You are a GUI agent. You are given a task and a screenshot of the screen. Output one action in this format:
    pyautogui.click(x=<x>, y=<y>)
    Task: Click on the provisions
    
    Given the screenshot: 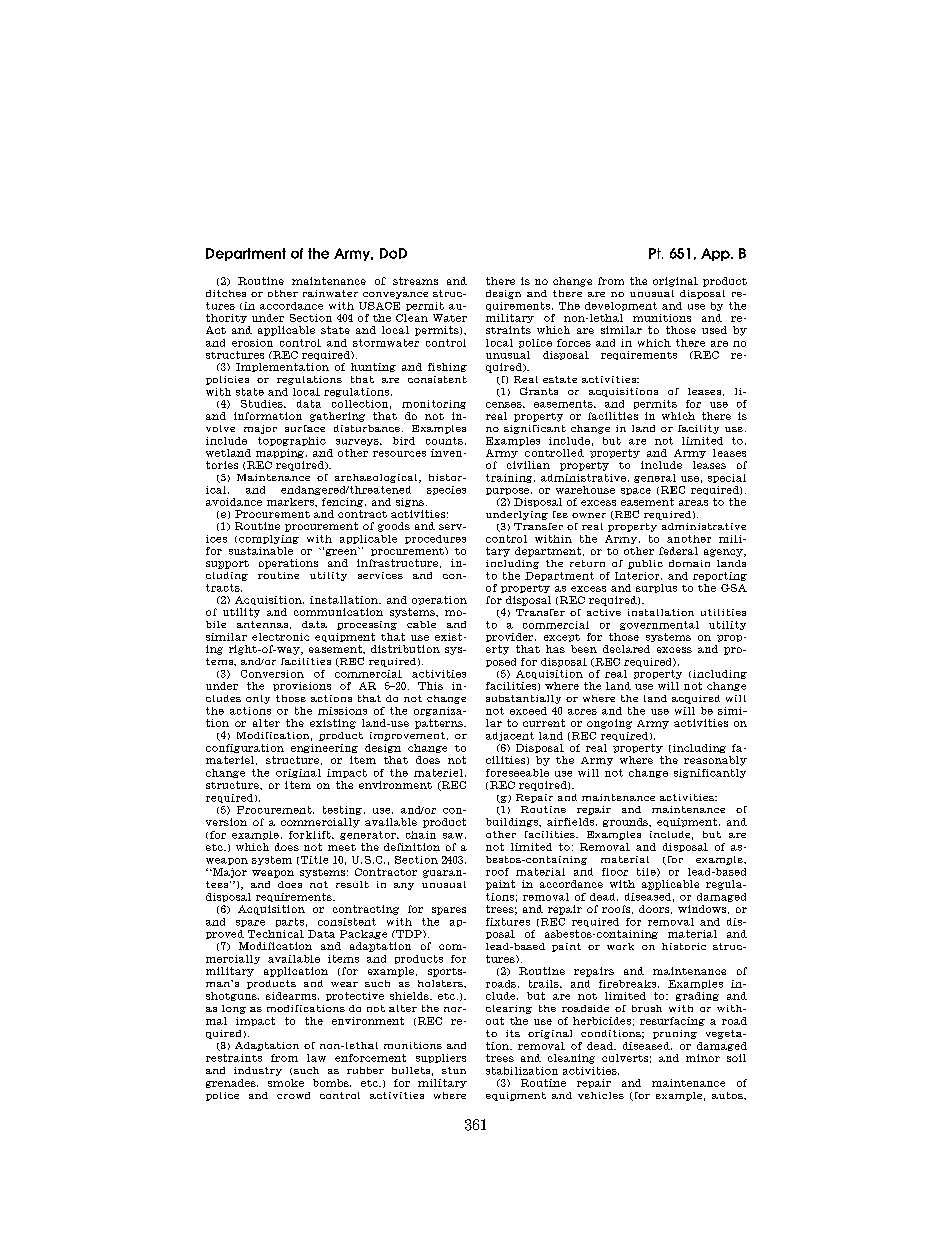 What is the action you would take?
    pyautogui.click(x=302, y=686)
